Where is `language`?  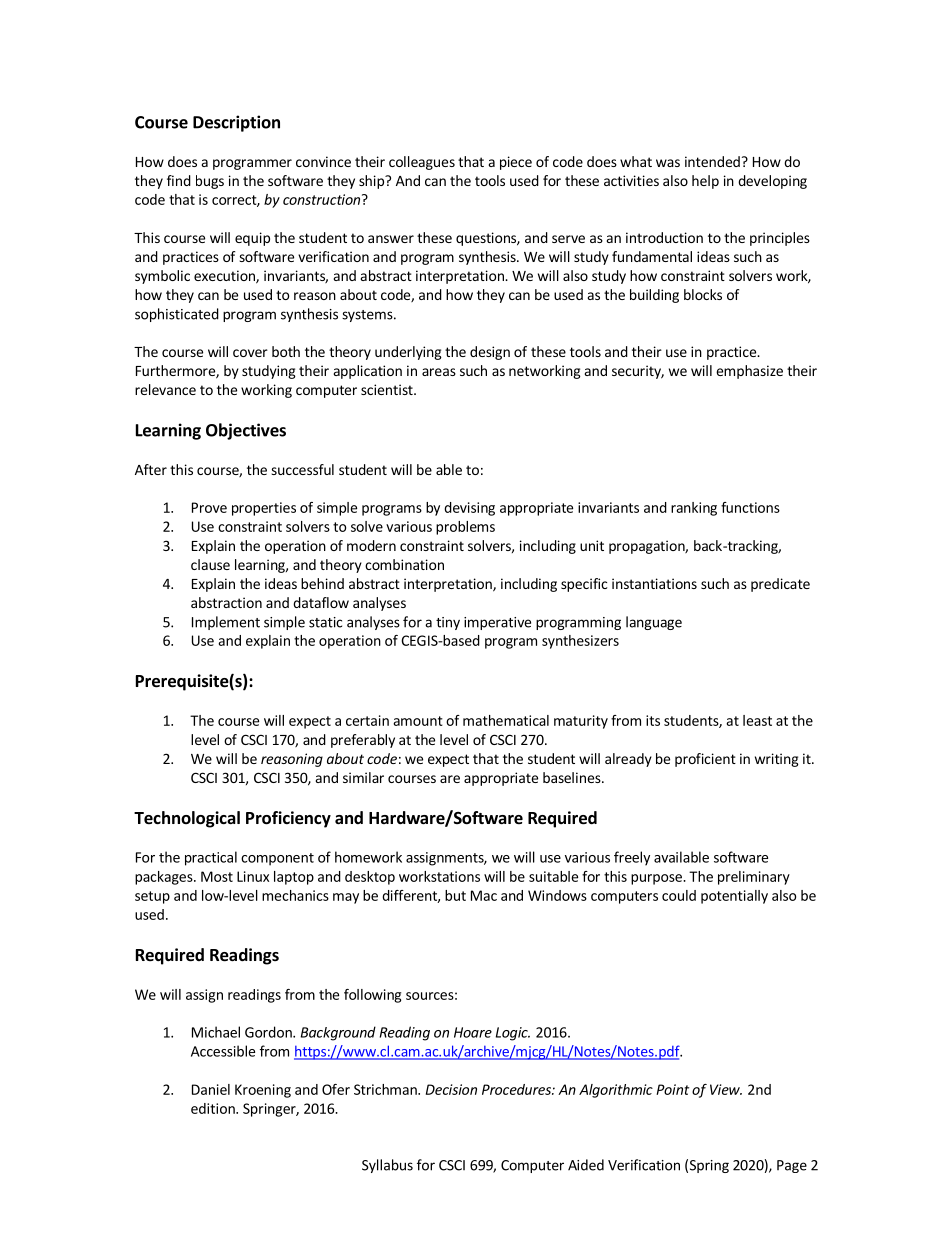 language is located at coordinates (654, 623).
